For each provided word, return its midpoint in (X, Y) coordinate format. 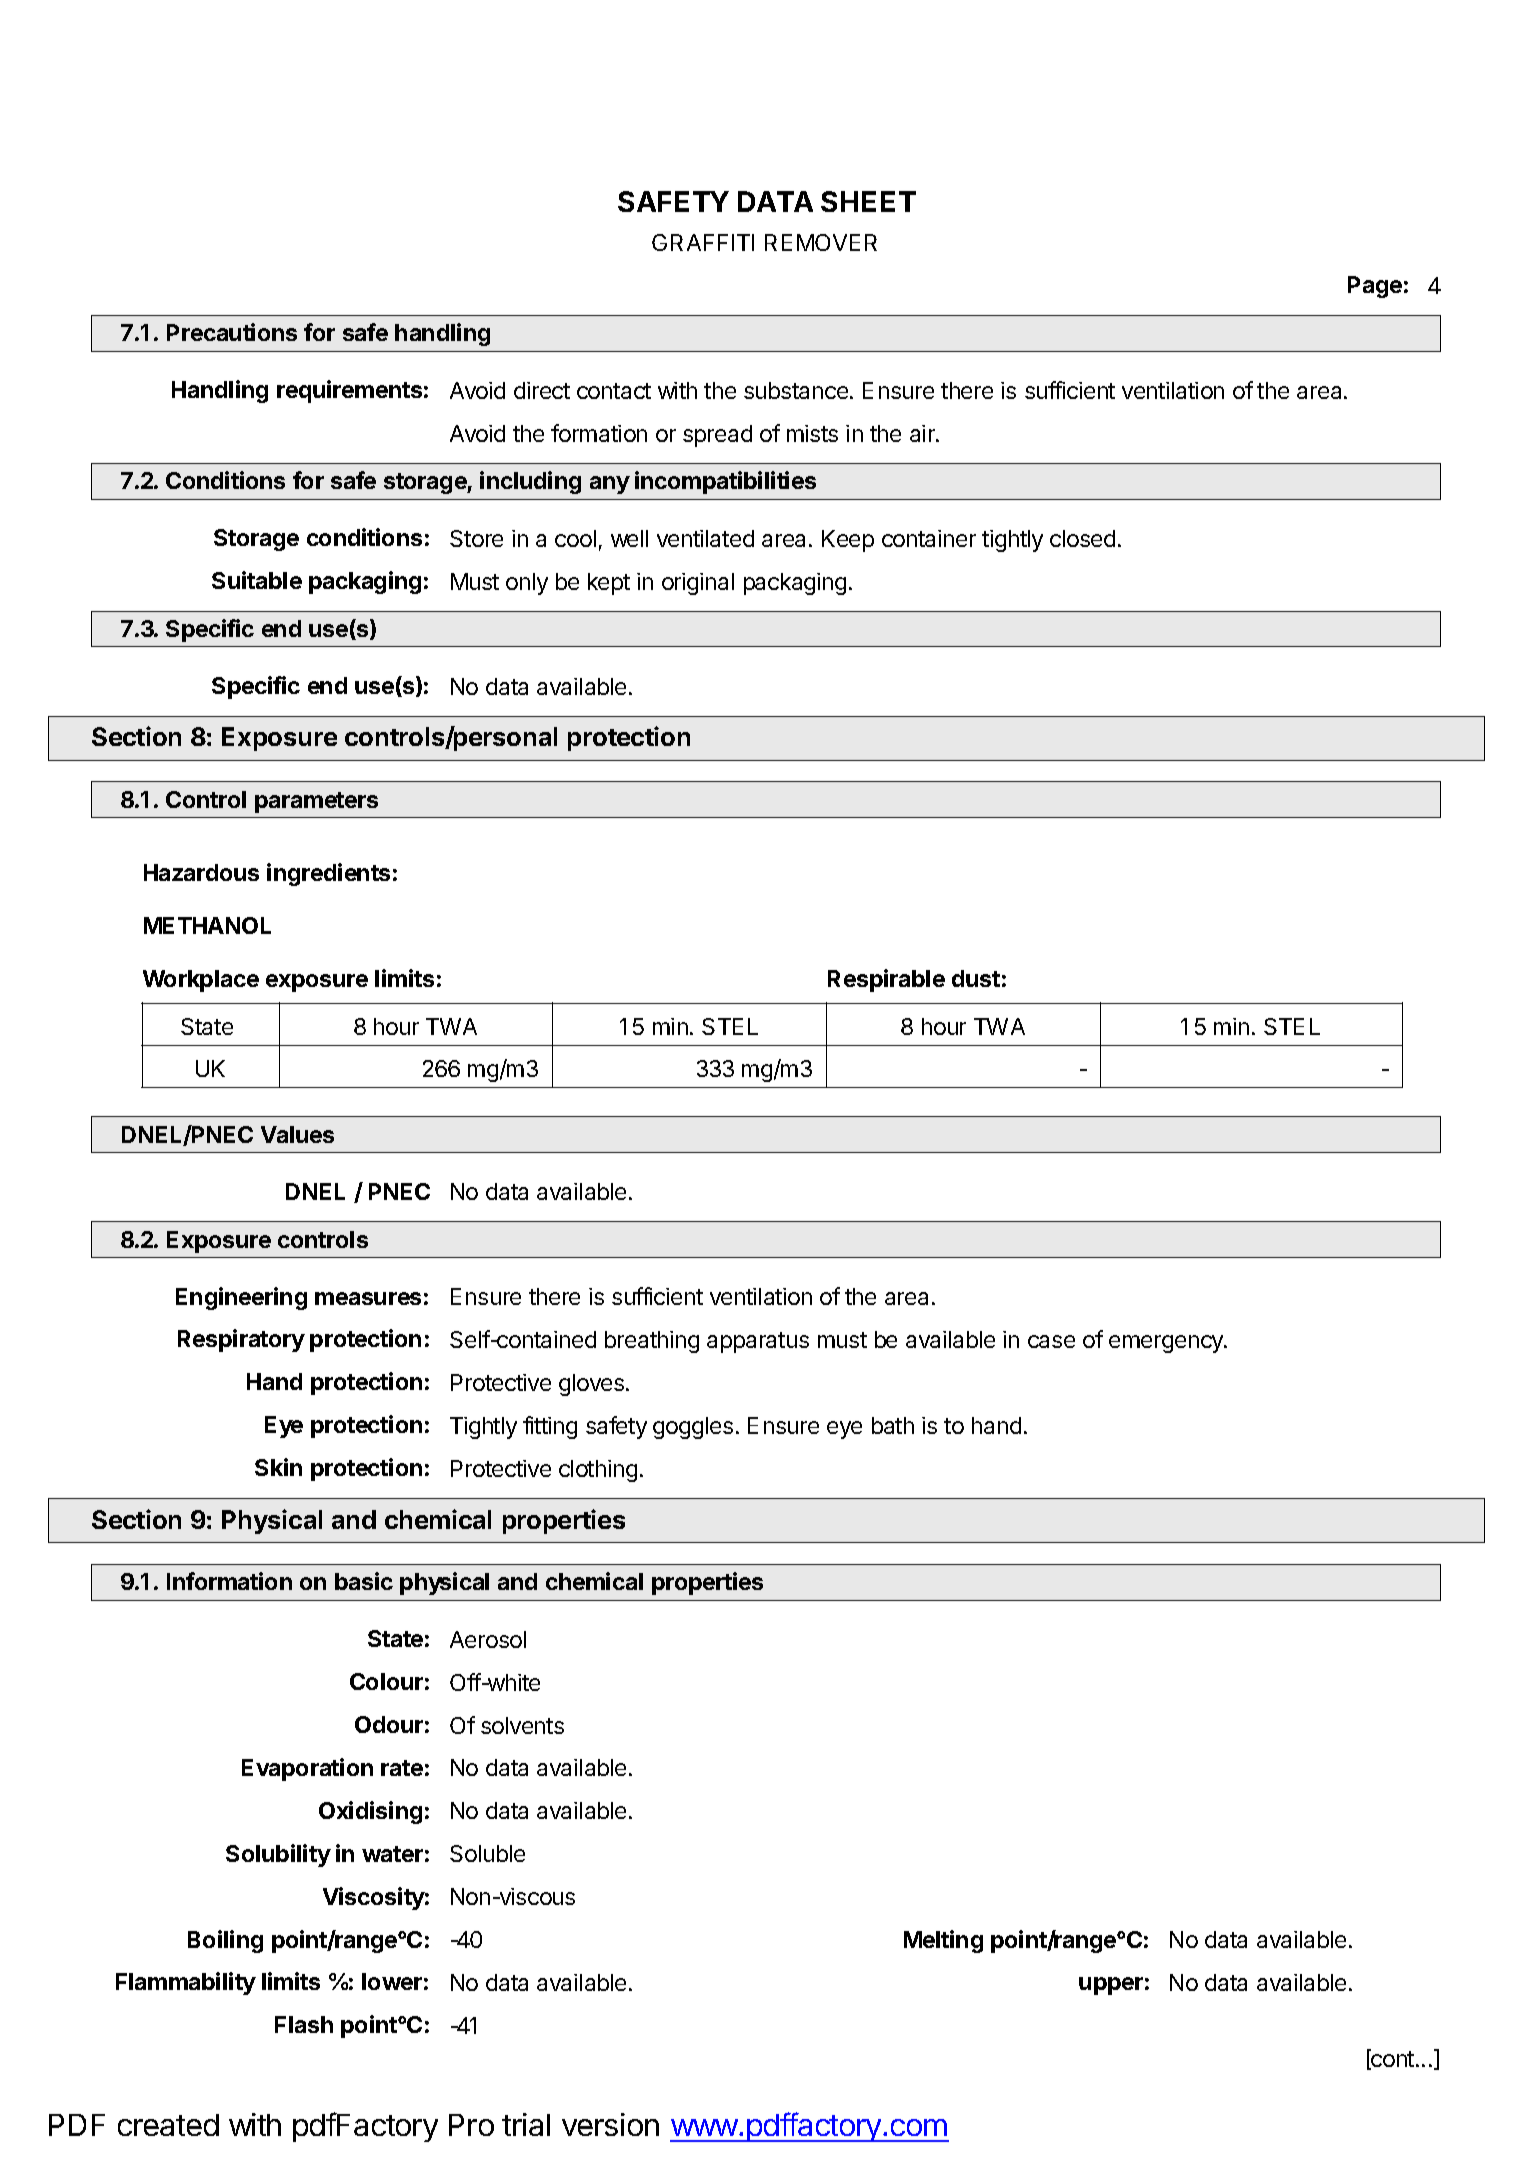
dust (976, 978)
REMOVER (821, 242)
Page (1375, 287)
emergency (1167, 1344)
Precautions (232, 332)
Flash (304, 2024)
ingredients (328, 874)
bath (893, 1425)
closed (1082, 538)
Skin (278, 1467)
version (610, 2124)
